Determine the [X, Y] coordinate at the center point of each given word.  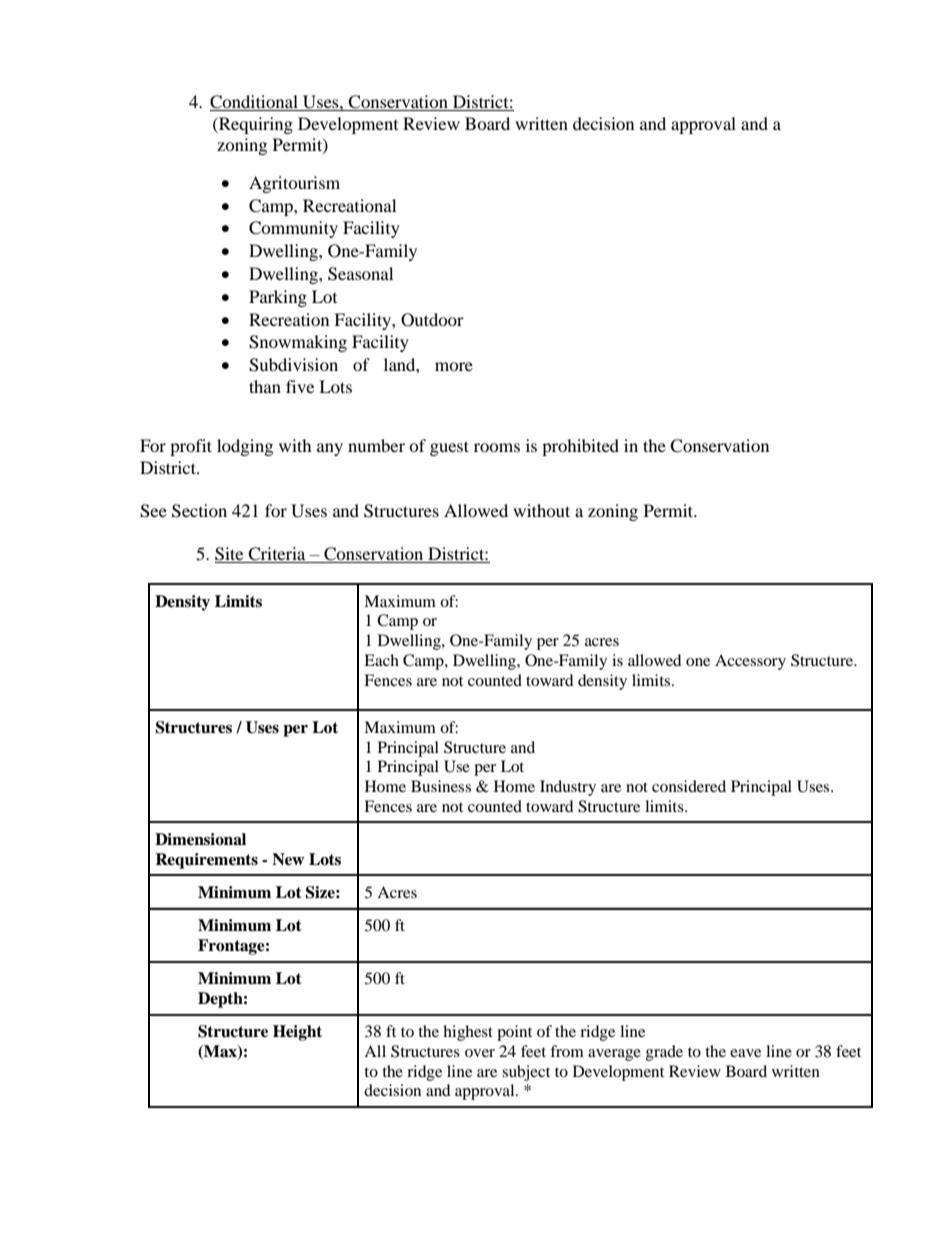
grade [664, 1053]
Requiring [255, 125]
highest [468, 1033]
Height [297, 1033]
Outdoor [432, 320]
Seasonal [360, 274]
